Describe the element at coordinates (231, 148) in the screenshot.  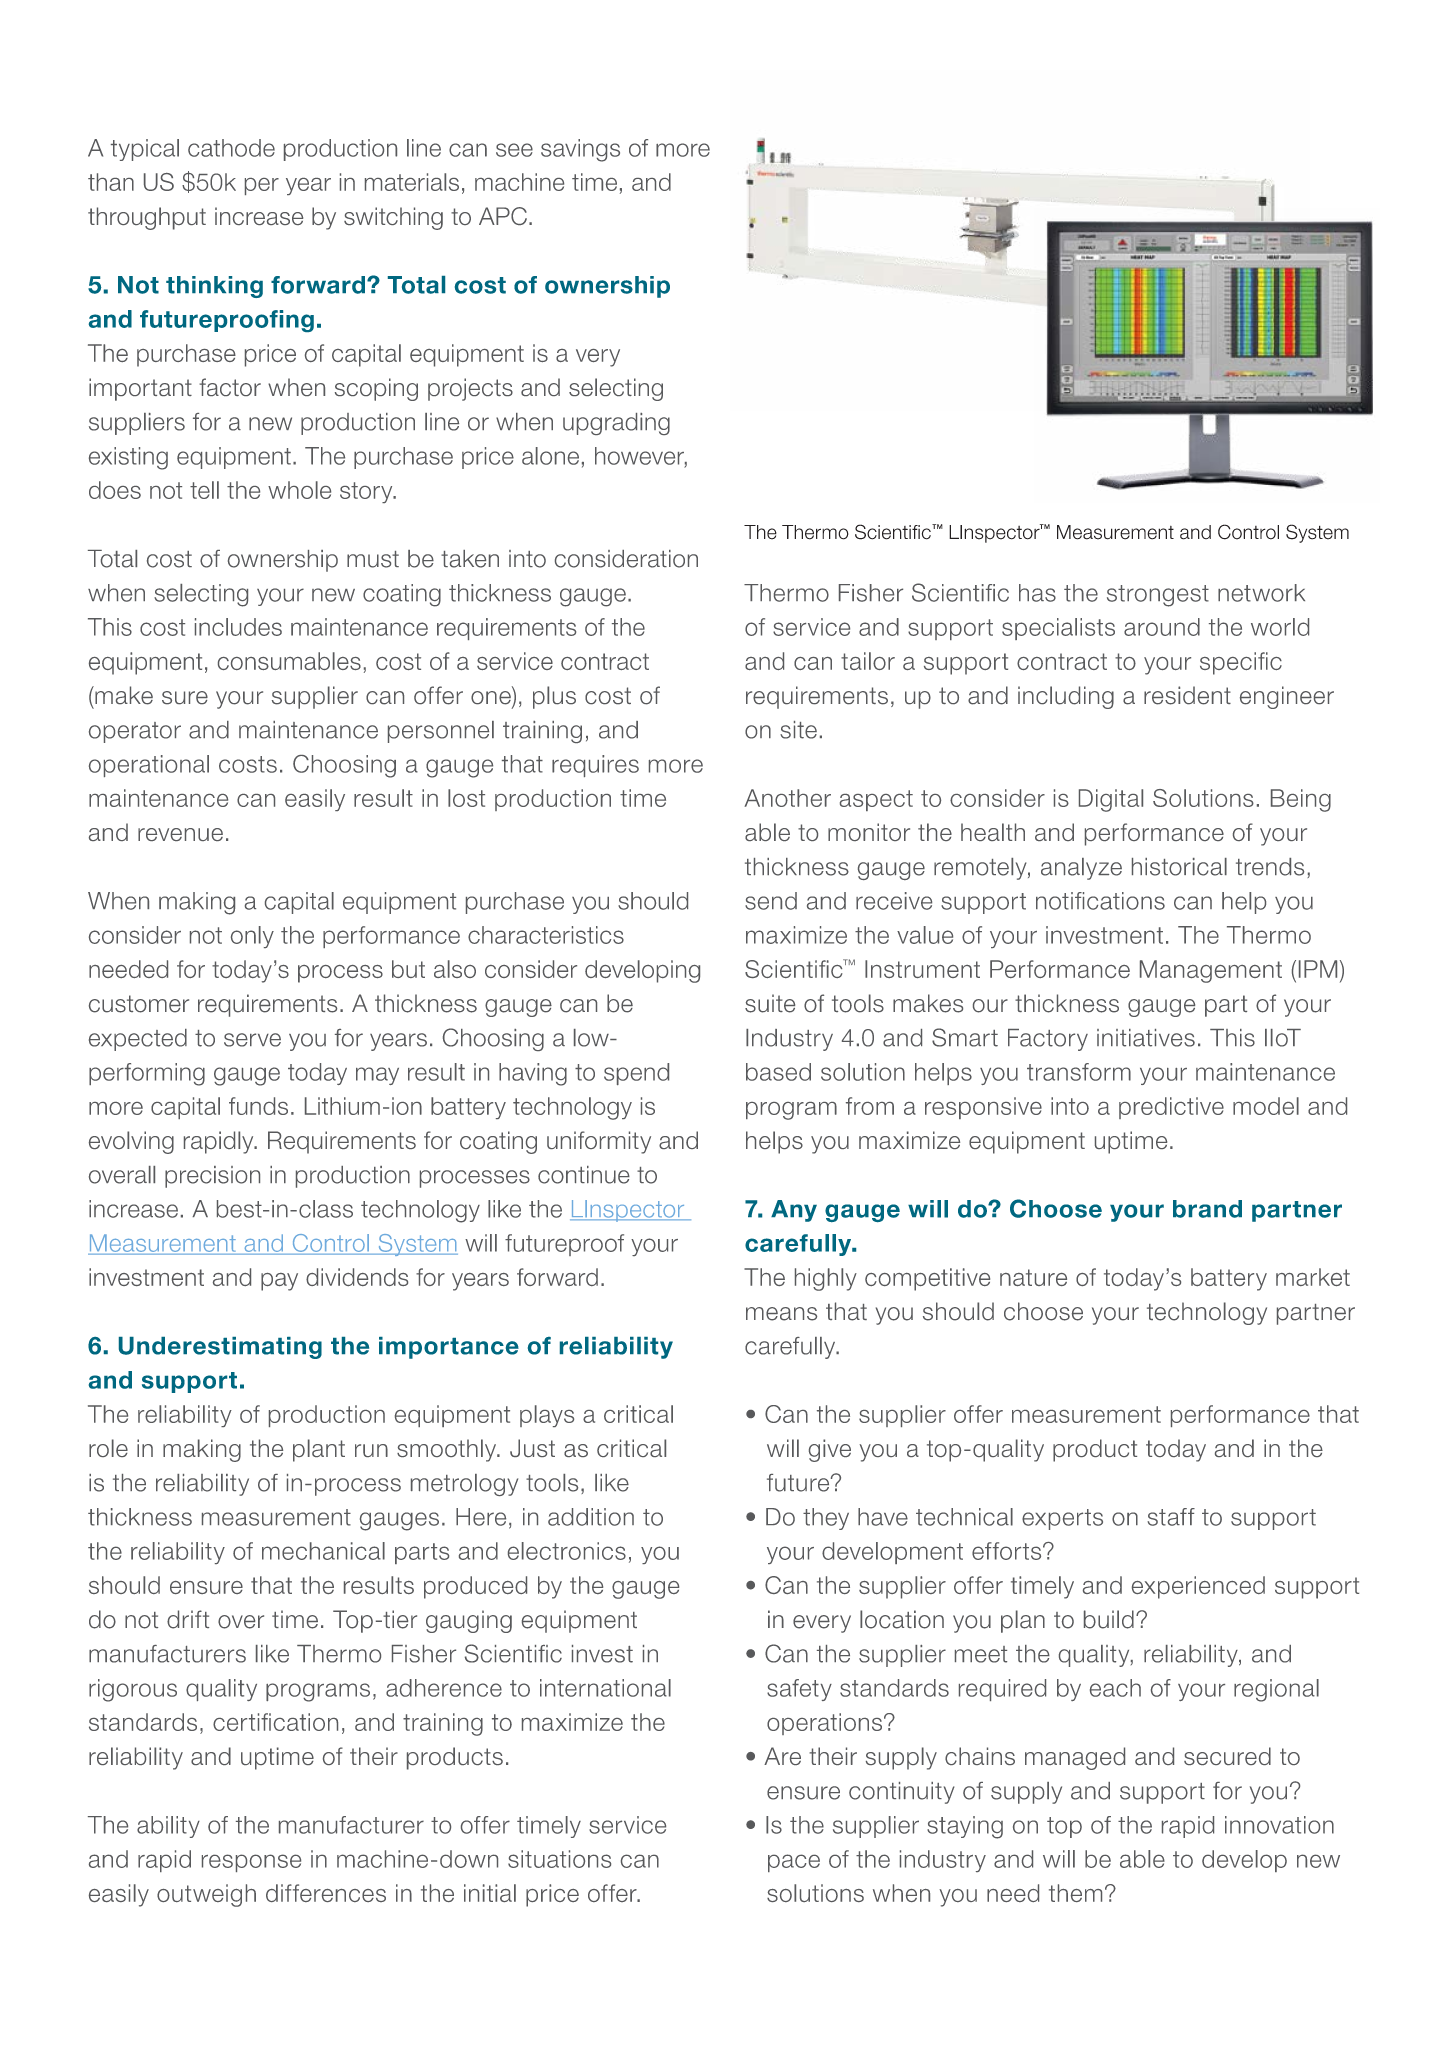
I see `cathode` at that location.
